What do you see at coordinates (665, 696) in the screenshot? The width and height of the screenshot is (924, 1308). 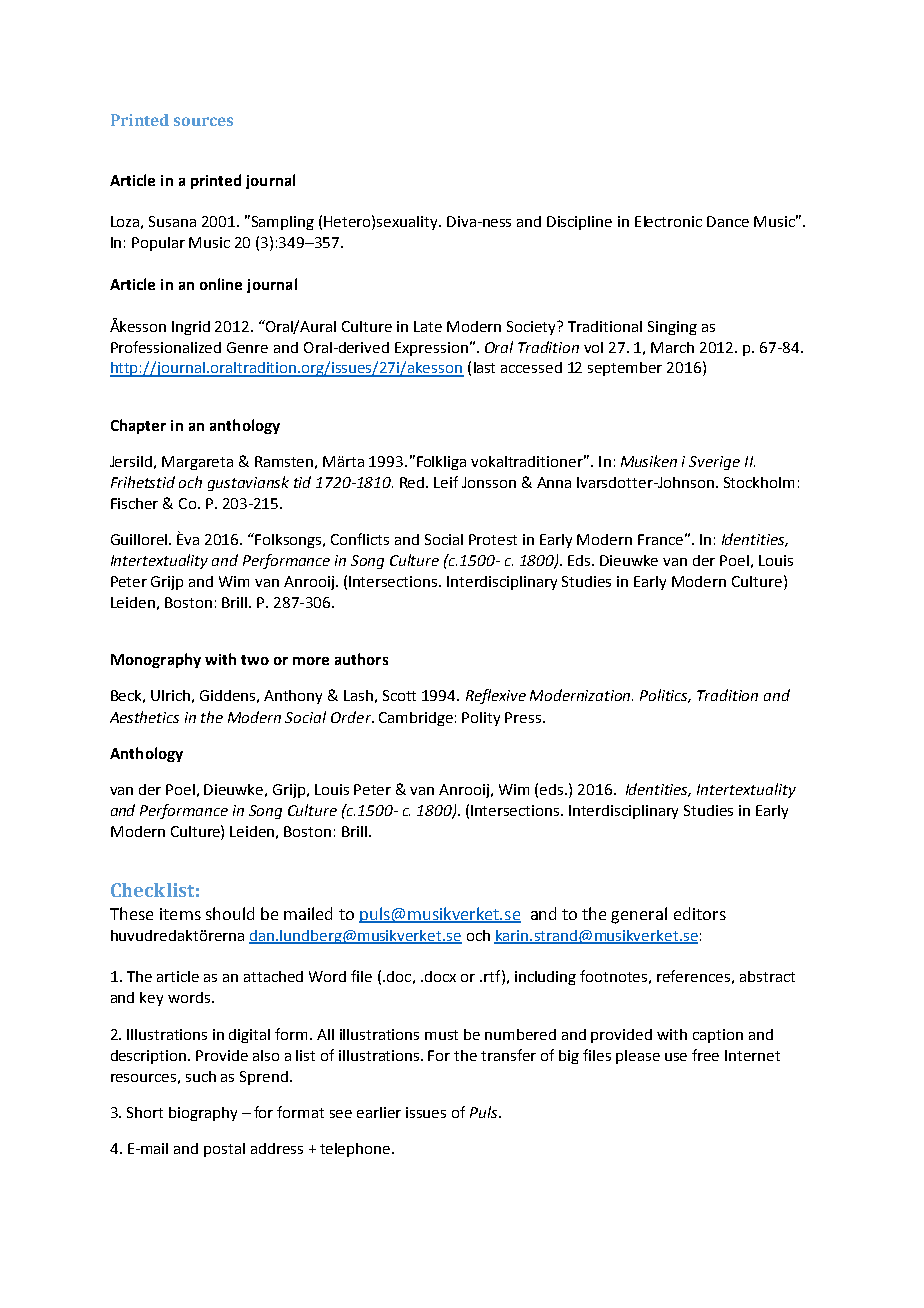 I see `Politics` at bounding box center [665, 696].
